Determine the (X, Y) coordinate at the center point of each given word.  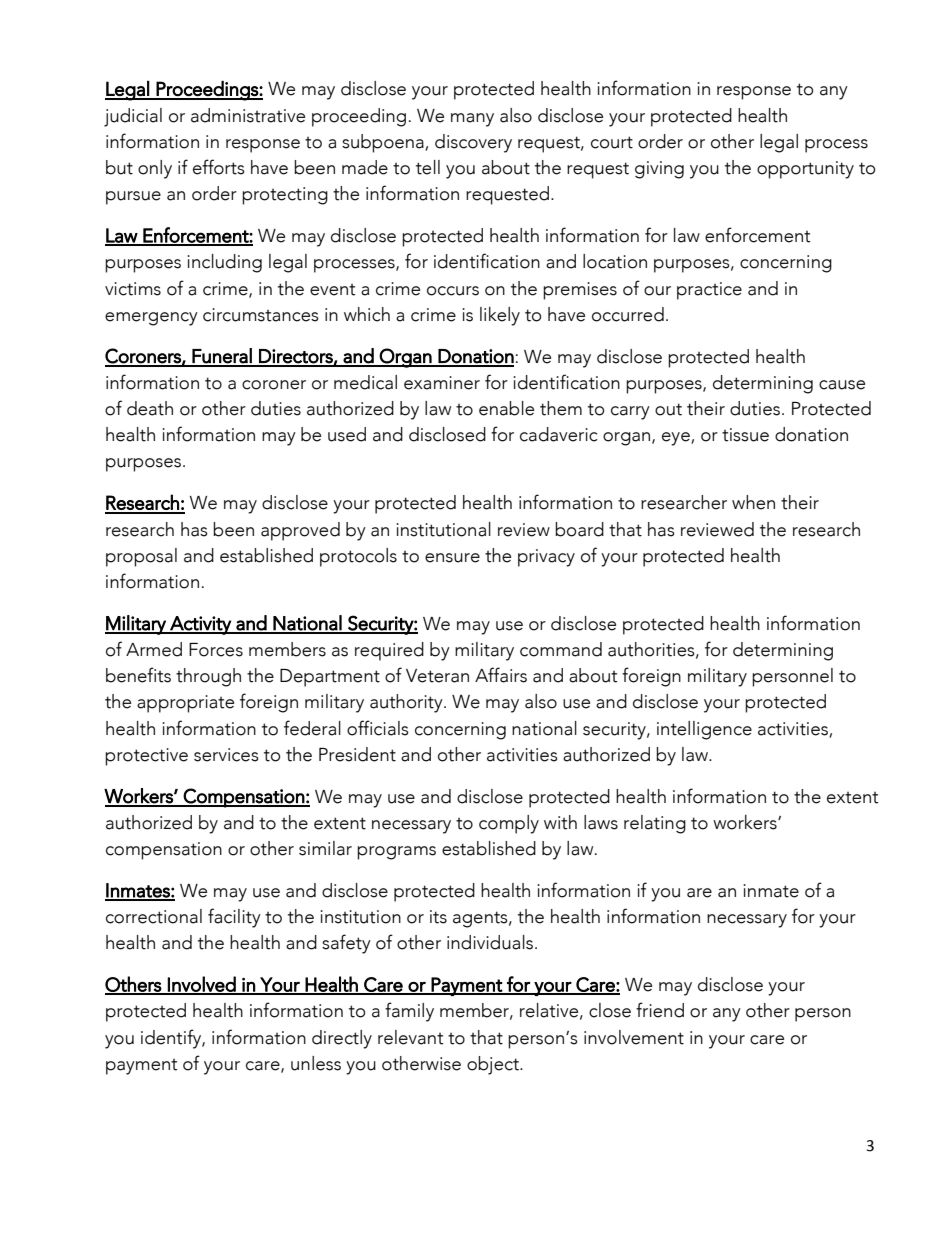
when (753, 502)
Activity (200, 625)
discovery (473, 143)
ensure (452, 558)
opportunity (805, 170)
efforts (219, 167)
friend (660, 1010)
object (494, 1065)
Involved (202, 985)
